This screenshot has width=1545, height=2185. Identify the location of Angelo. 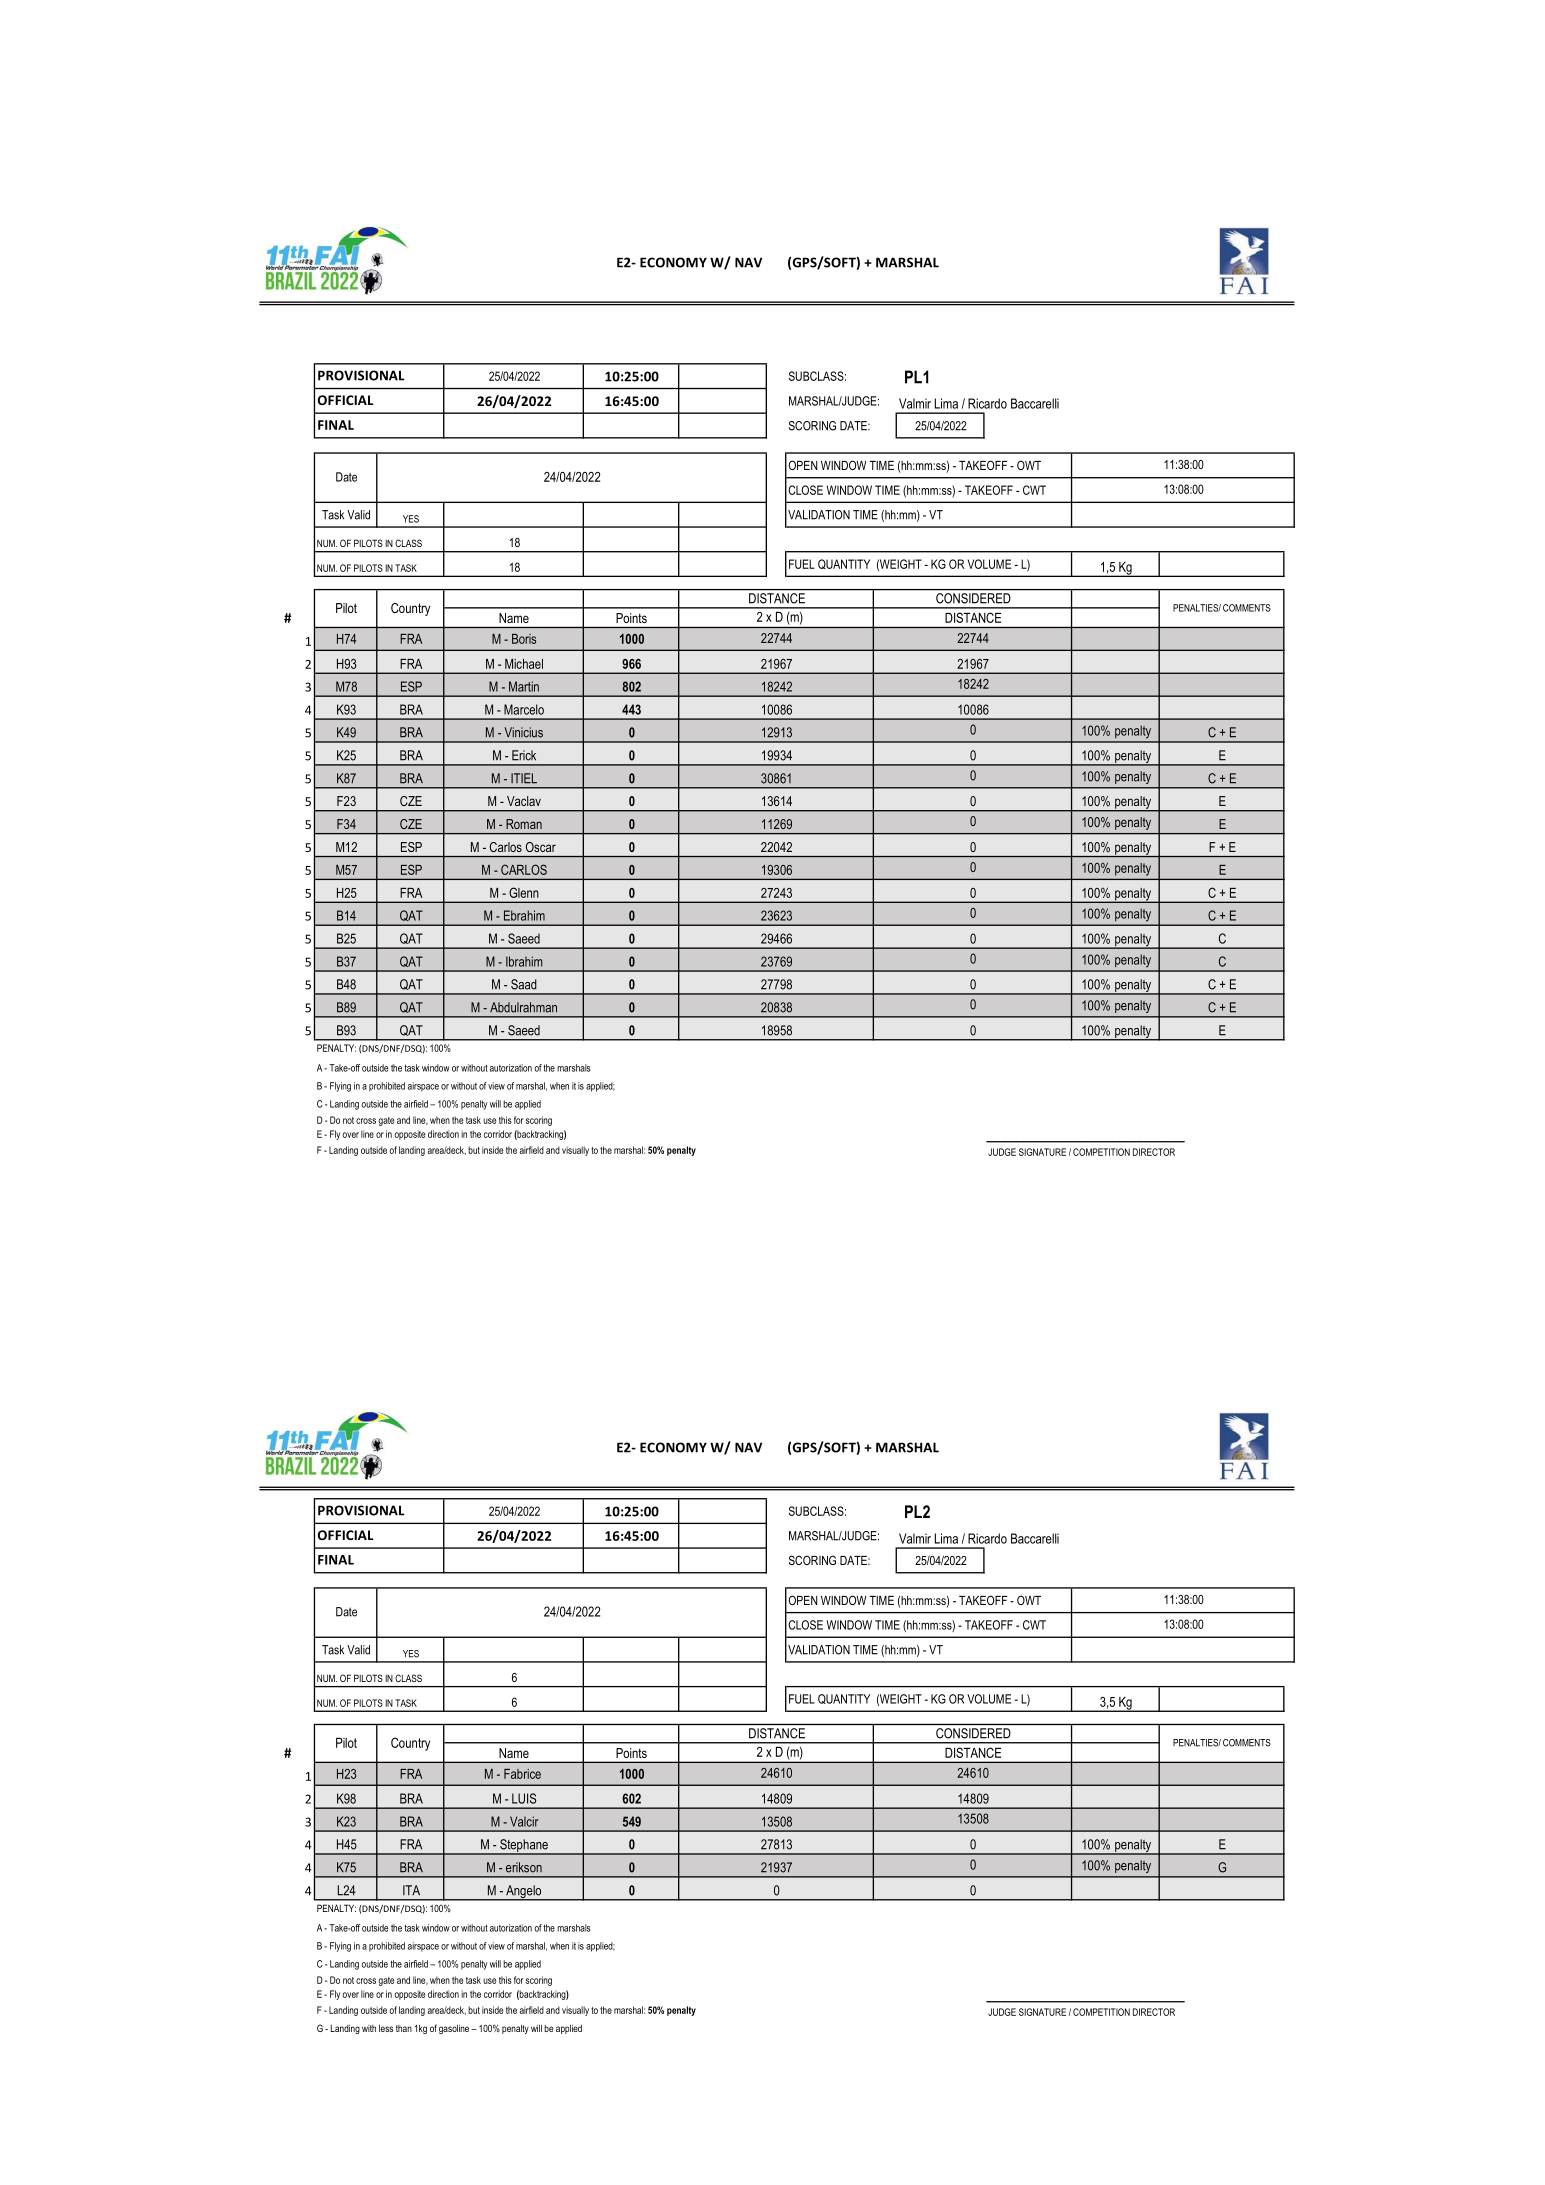
(524, 1893).
